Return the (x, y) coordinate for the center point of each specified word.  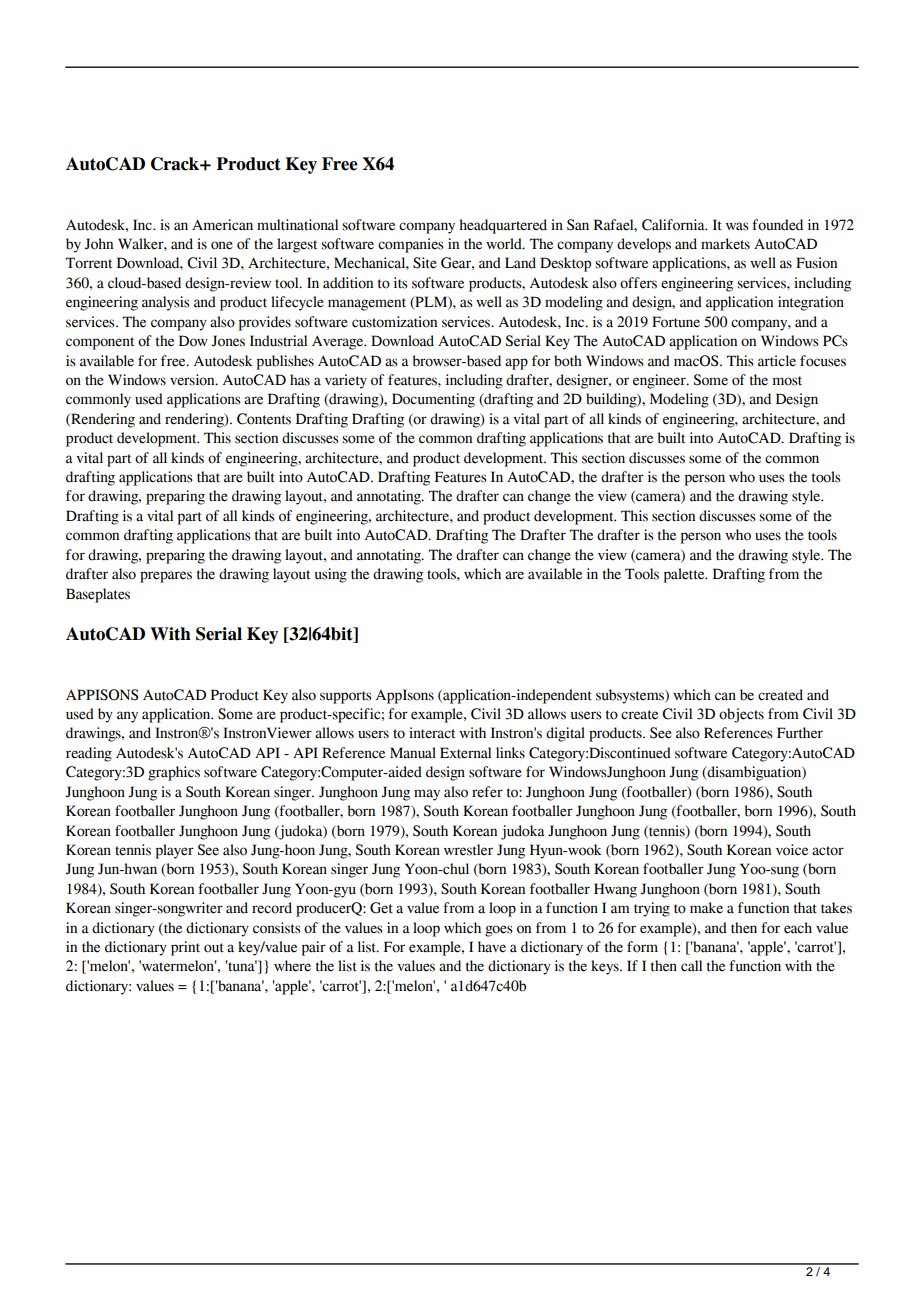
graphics (174, 773)
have (492, 947)
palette (685, 575)
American (222, 225)
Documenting (433, 400)
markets (725, 244)
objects (741, 715)
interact (432, 733)
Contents (264, 419)
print (185, 948)
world (505, 244)
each (798, 928)
